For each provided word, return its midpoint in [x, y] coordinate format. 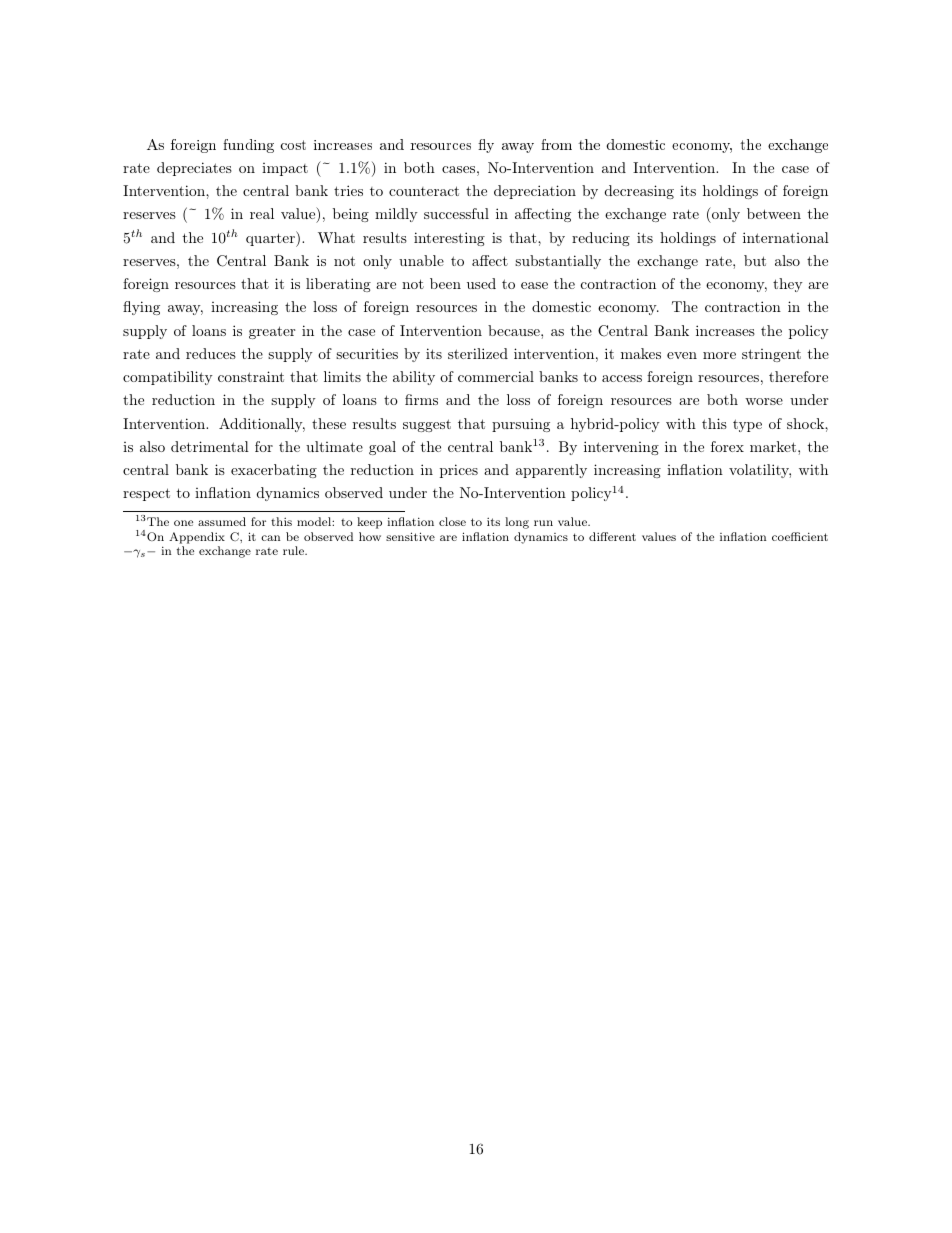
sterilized [478, 353]
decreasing [639, 192]
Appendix [197, 538]
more [719, 355]
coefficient [800, 536]
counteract [424, 191]
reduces [211, 353]
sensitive [410, 536]
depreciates [194, 169]
